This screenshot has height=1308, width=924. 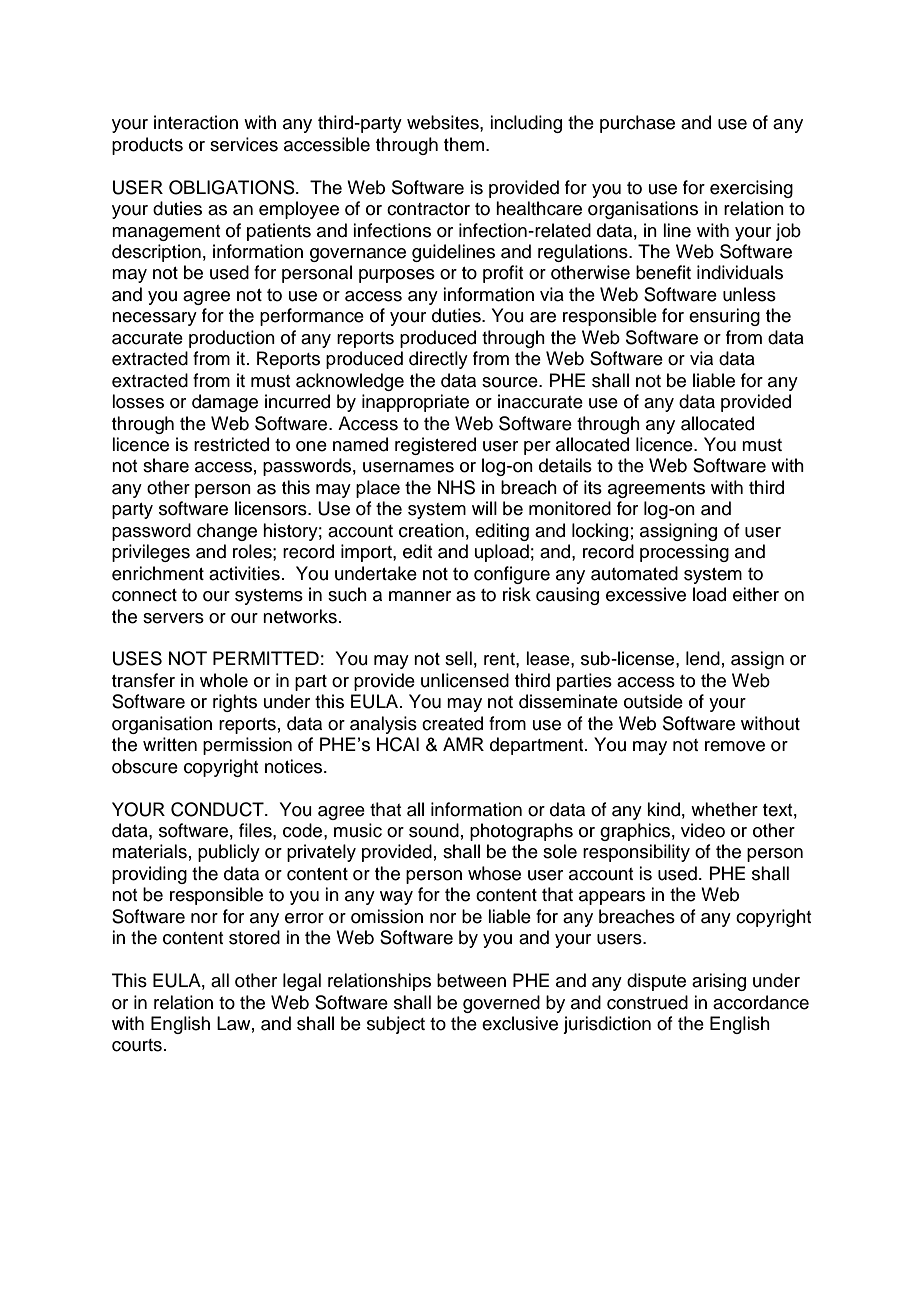 What do you see at coordinates (137, 1045) in the screenshot?
I see `courts` at bounding box center [137, 1045].
